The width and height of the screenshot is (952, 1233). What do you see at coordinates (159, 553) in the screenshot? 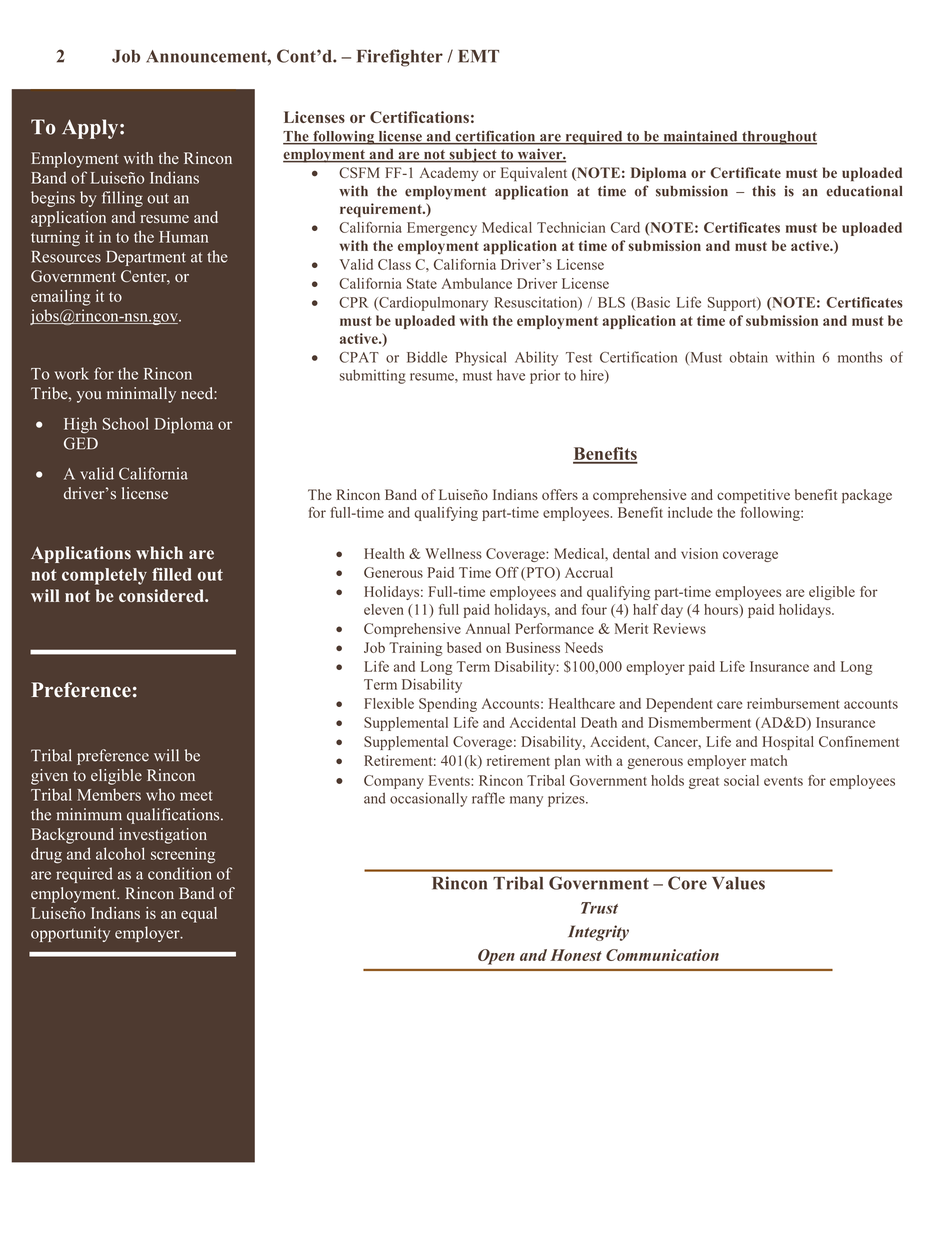
I see `which` at bounding box center [159, 553].
